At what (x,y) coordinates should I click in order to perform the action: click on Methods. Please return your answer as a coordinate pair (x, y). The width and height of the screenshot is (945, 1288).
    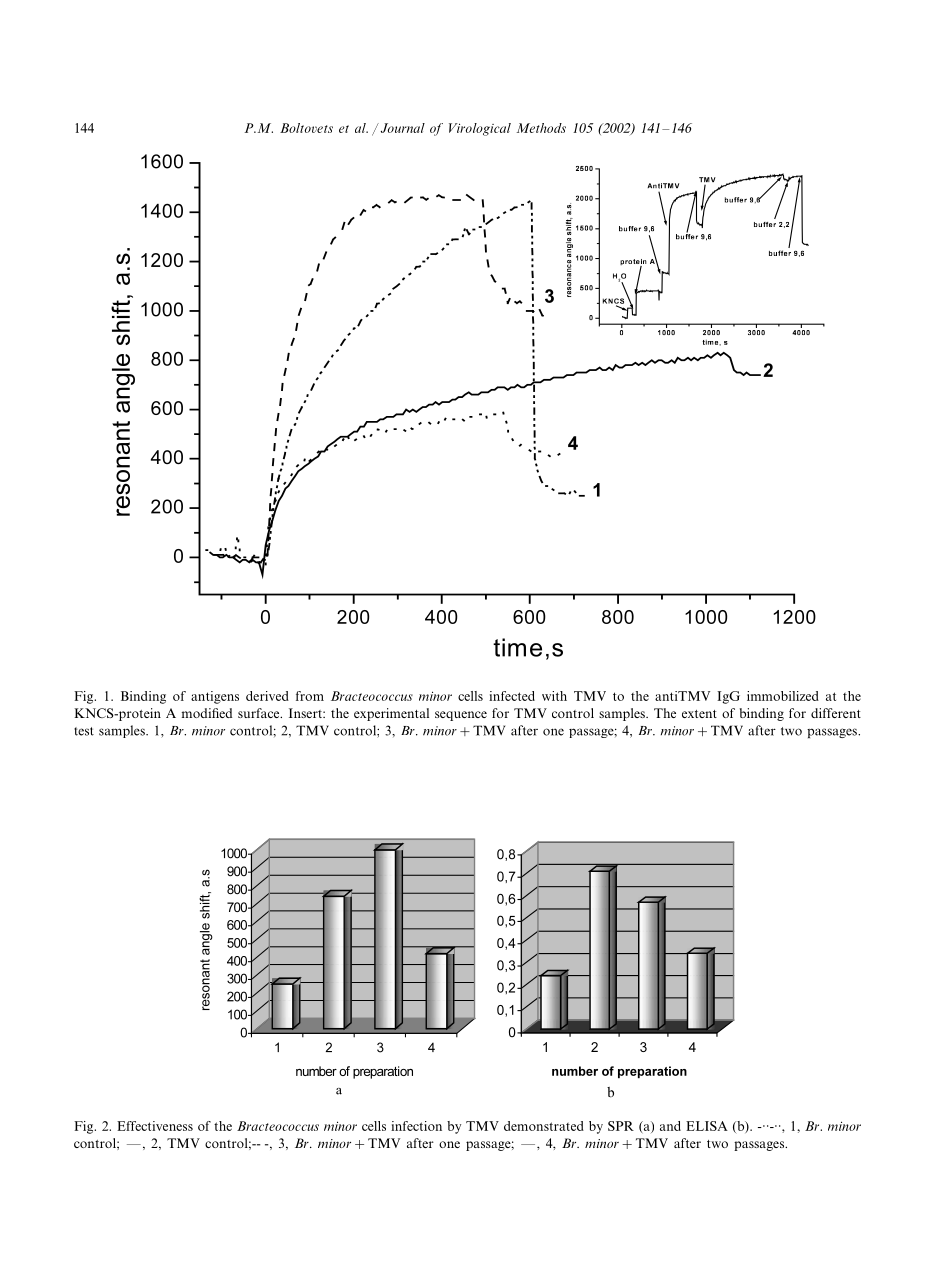
    Looking at the image, I should click on (541, 128).
